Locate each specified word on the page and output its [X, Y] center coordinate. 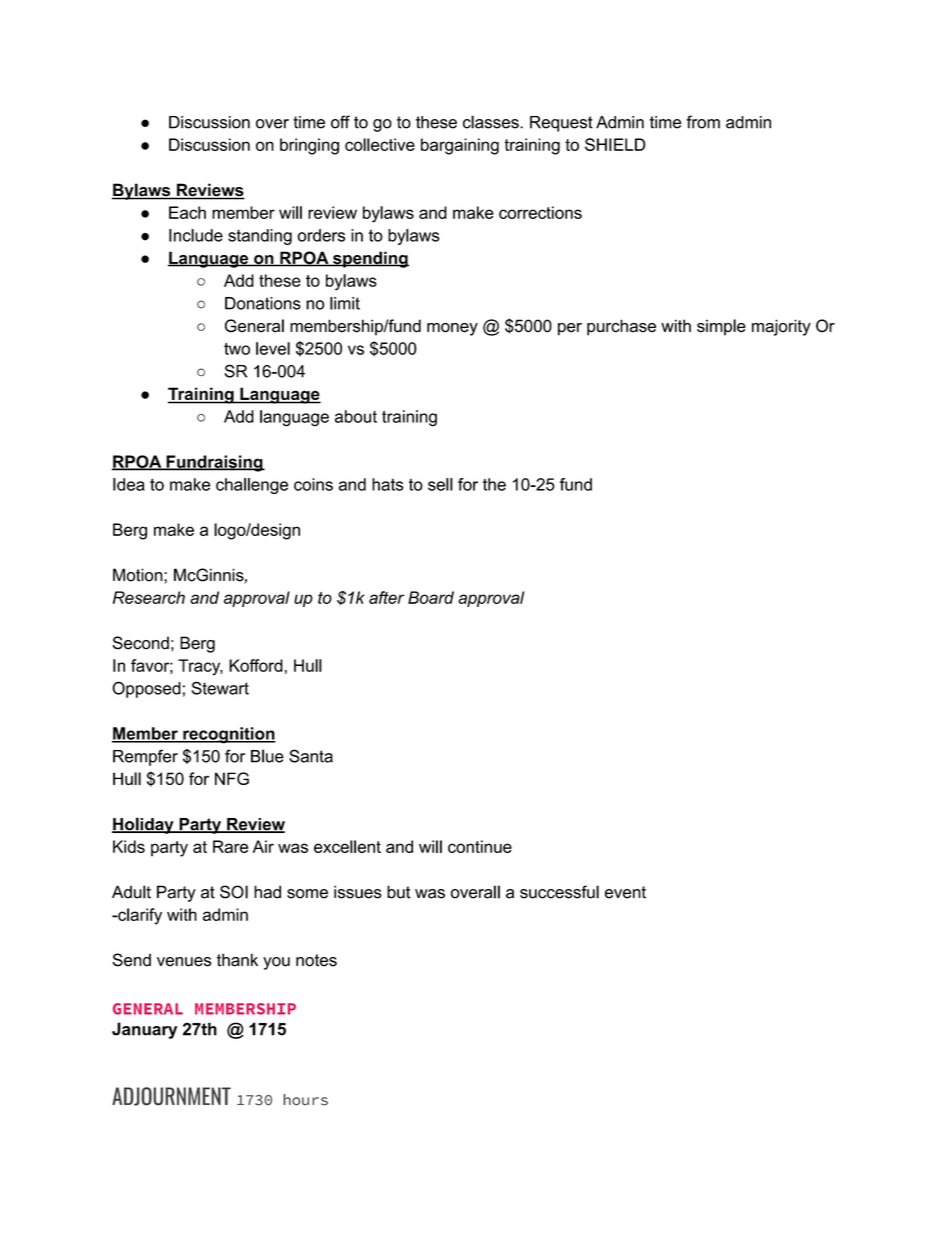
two [237, 349]
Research [149, 597]
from [703, 122]
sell [440, 484]
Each [187, 212]
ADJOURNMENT [171, 1096]
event [625, 892]
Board [431, 597]
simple [721, 327]
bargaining [460, 146]
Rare [231, 846]
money [452, 329]
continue [480, 846]
